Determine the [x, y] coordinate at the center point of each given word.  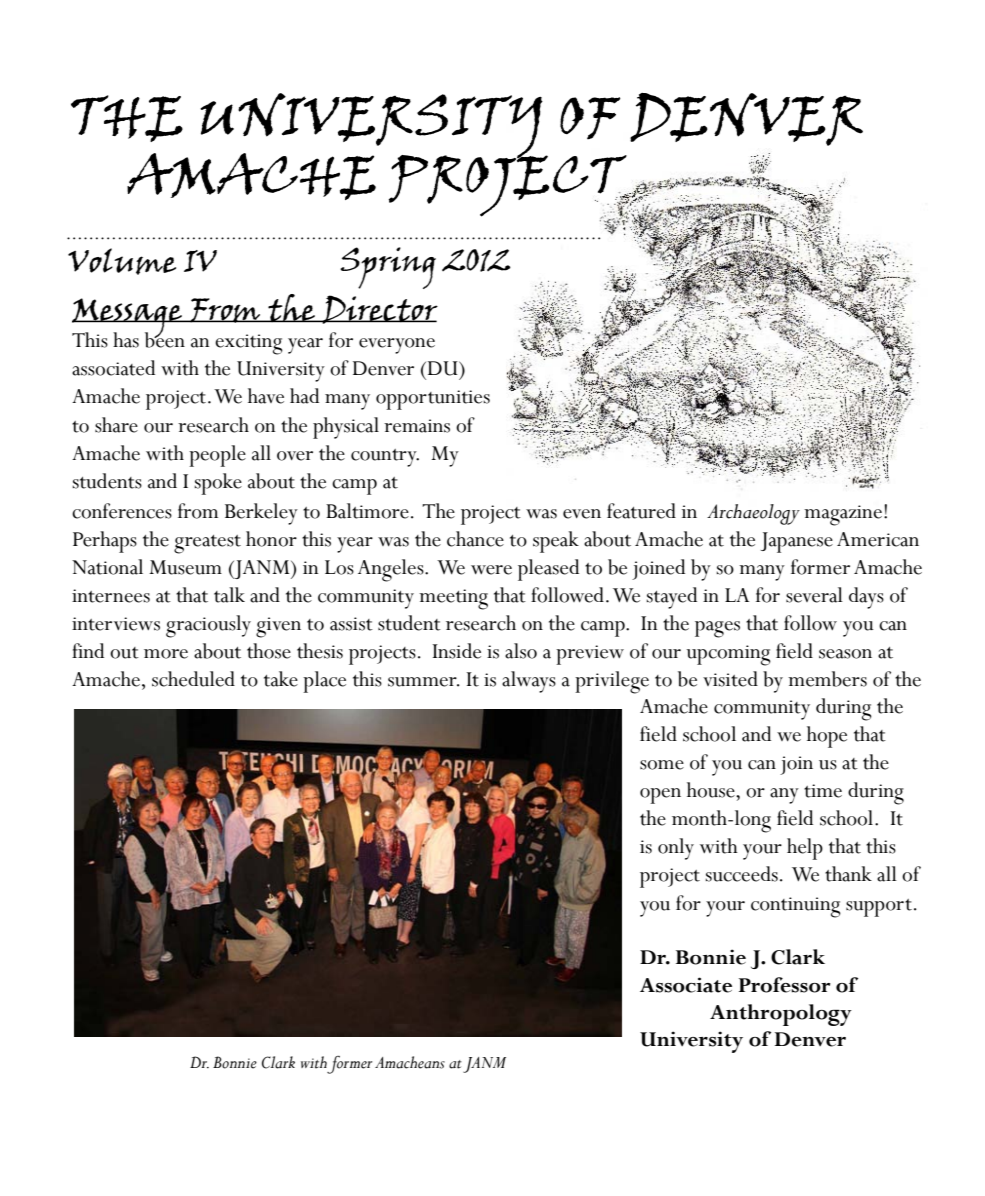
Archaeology [753, 514]
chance [475, 539]
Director [379, 309]
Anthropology [781, 1015]
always [529, 682]
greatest [207, 544]
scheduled [193, 679]
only [676, 849]
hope [827, 737]
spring [388, 268]
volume [122, 261]
